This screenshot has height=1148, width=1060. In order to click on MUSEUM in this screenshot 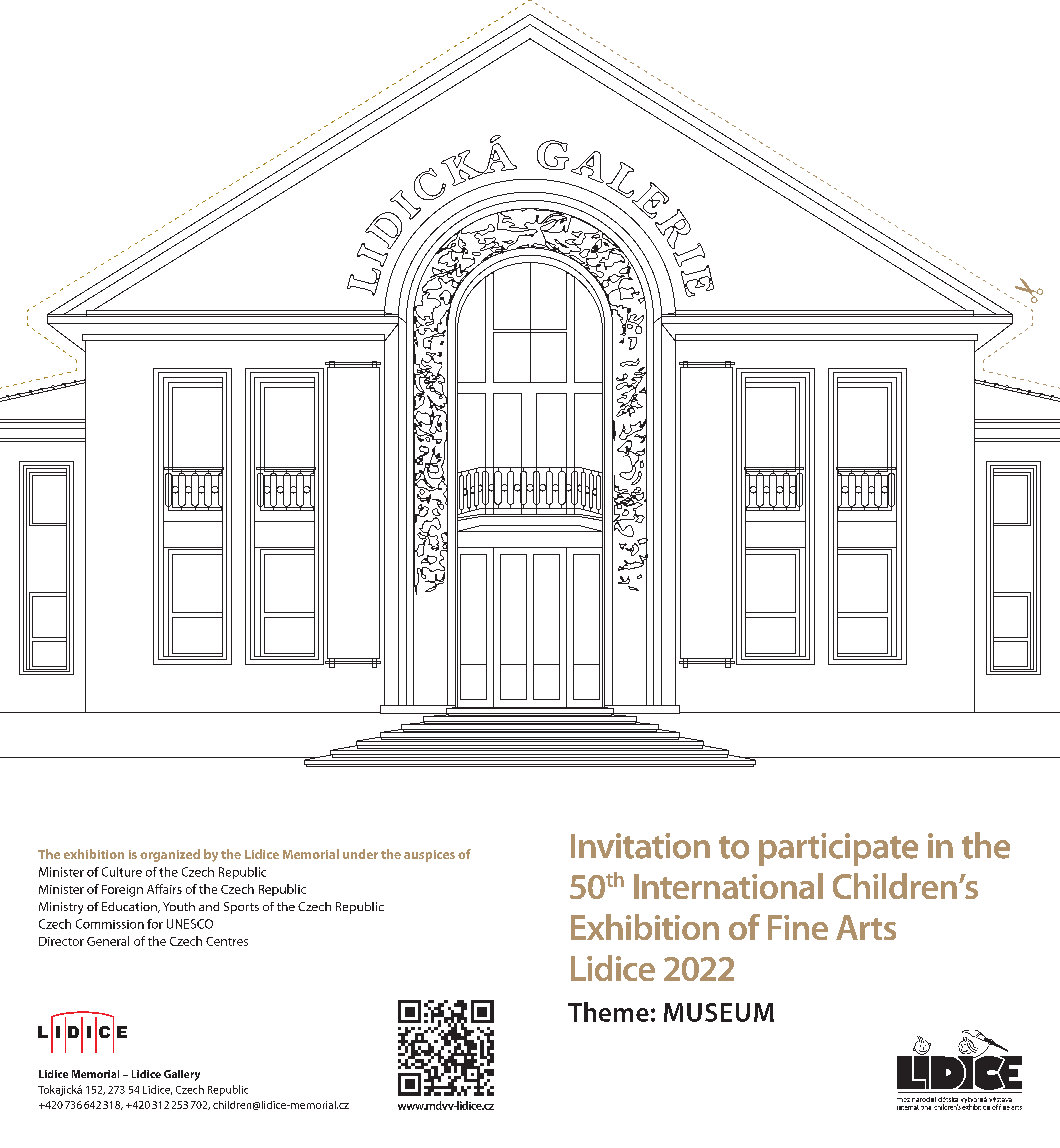, I will do `click(719, 1012)`.
